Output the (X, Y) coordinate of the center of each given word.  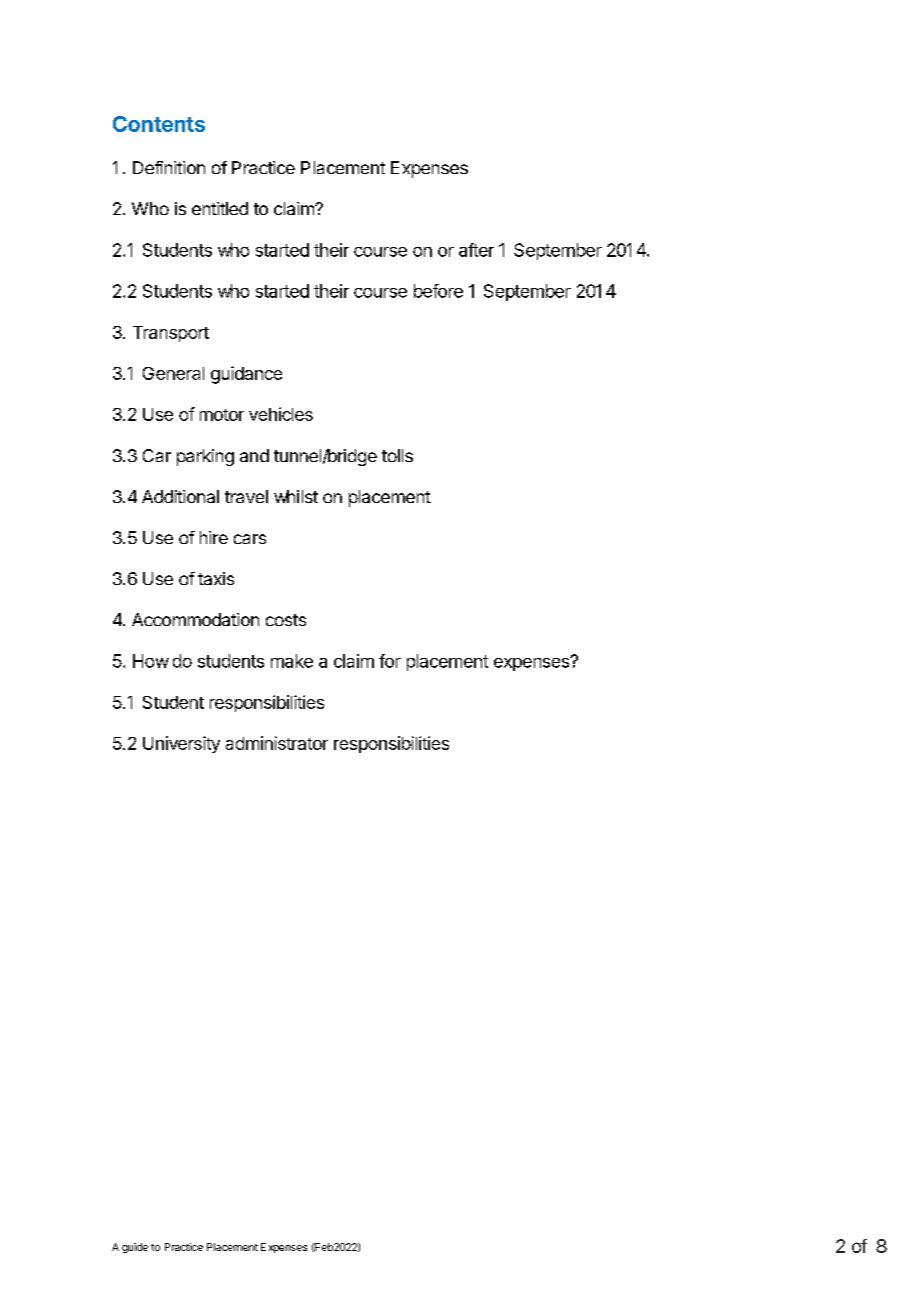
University (181, 744)
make (292, 661)
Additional (180, 496)
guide (135, 1248)
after (476, 250)
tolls (397, 455)
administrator (277, 743)
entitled (220, 208)
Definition (169, 167)
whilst (296, 496)
